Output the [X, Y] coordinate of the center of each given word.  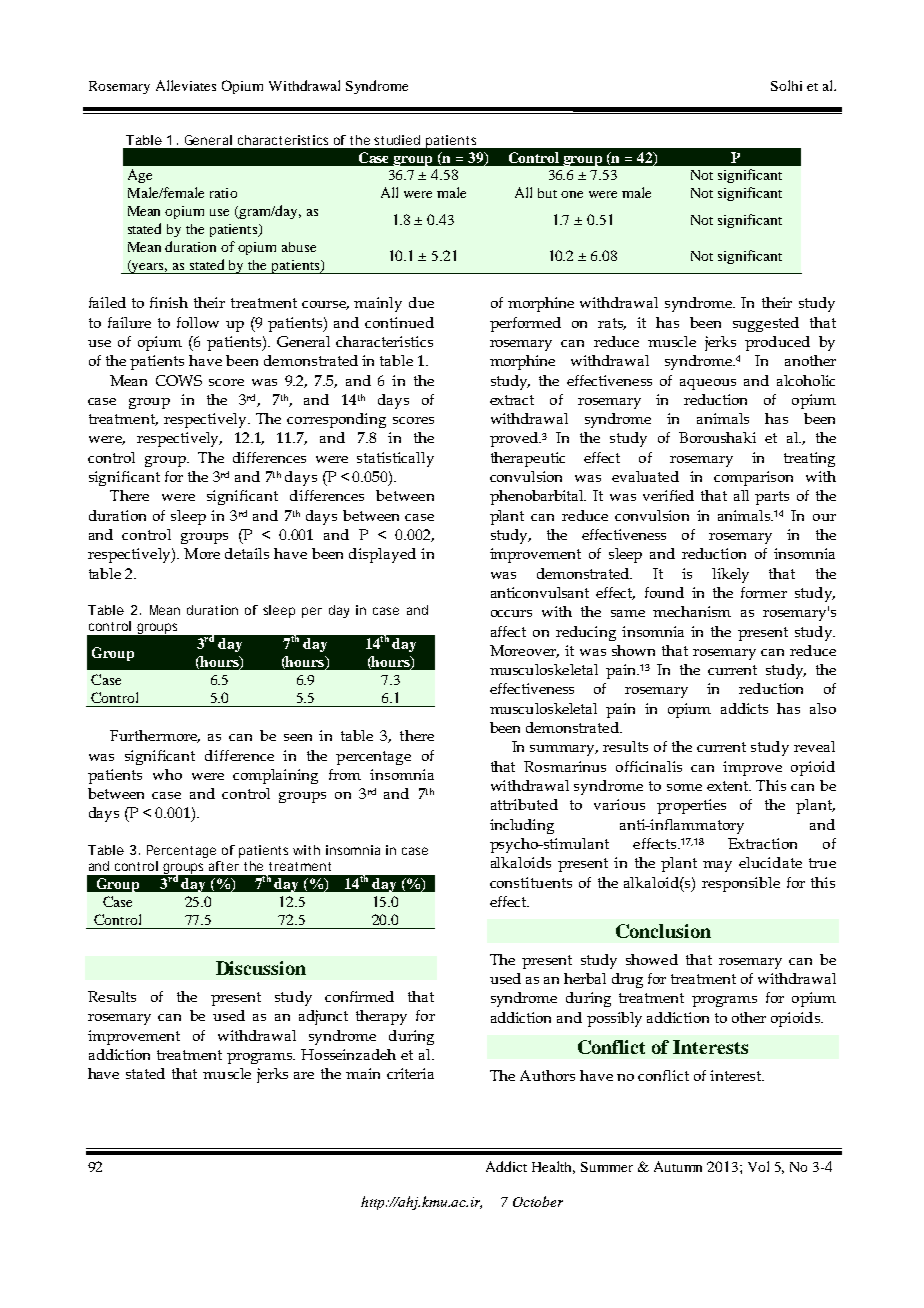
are [304, 1075]
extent [729, 786]
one [572, 194]
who [167, 774]
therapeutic [528, 459]
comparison [753, 478]
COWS [179, 380]
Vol [758, 1166]
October [538, 1201]
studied [397, 140]
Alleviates [186, 85]
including [522, 826]
